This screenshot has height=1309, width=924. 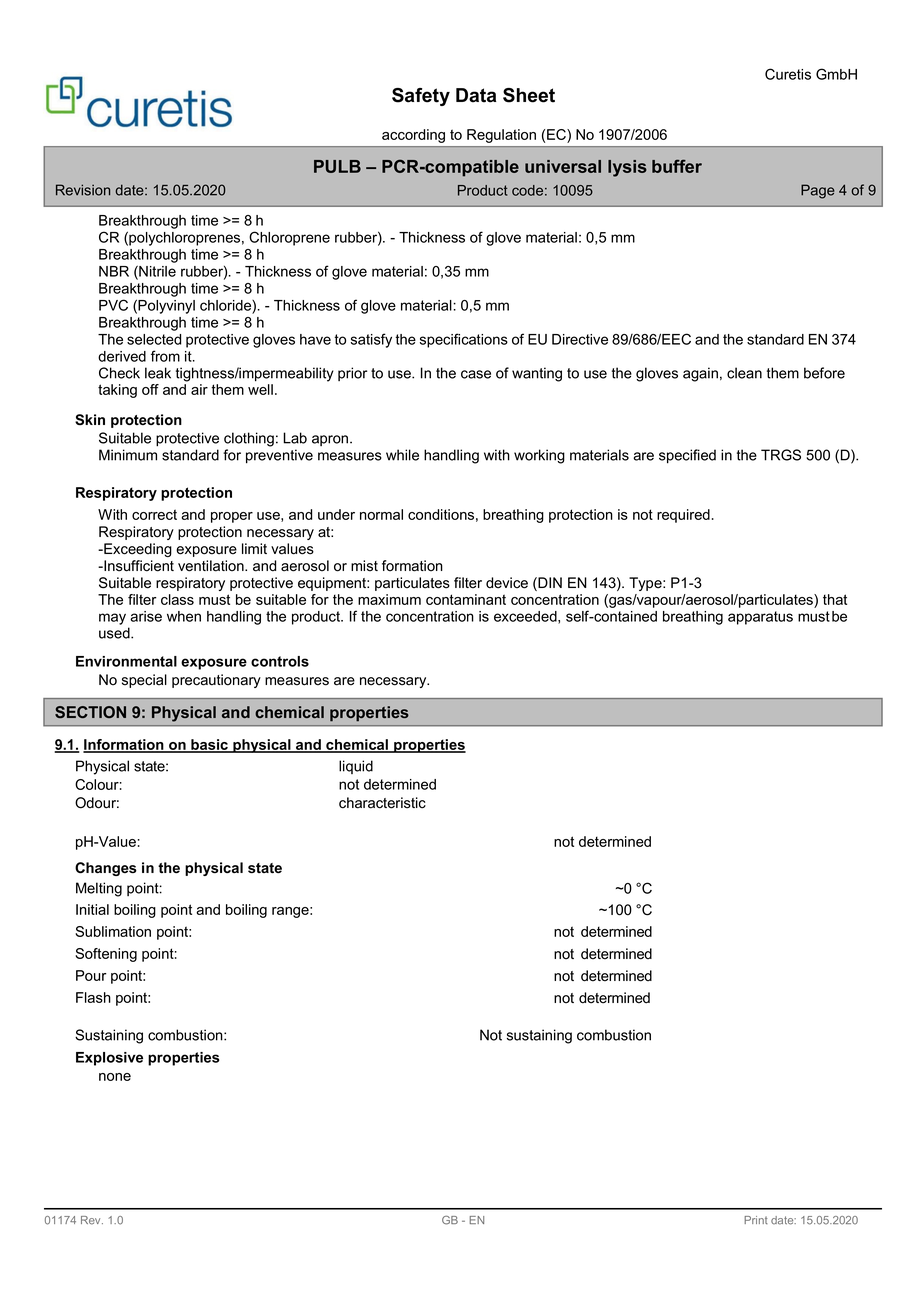 I want to click on Revision, so click(x=83, y=190).
